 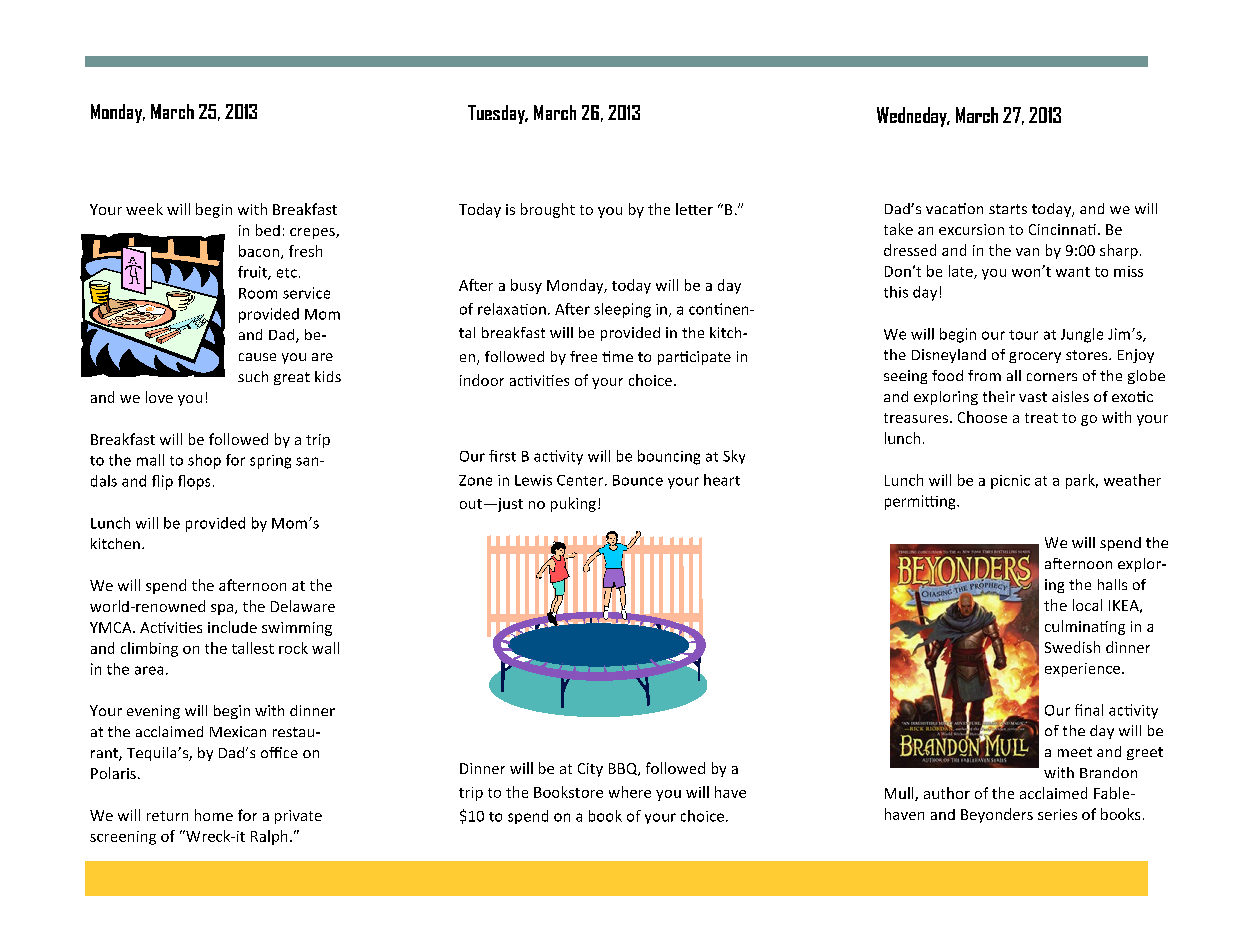 What do you see at coordinates (669, 457) in the screenshot?
I see `bouncing` at bounding box center [669, 457].
